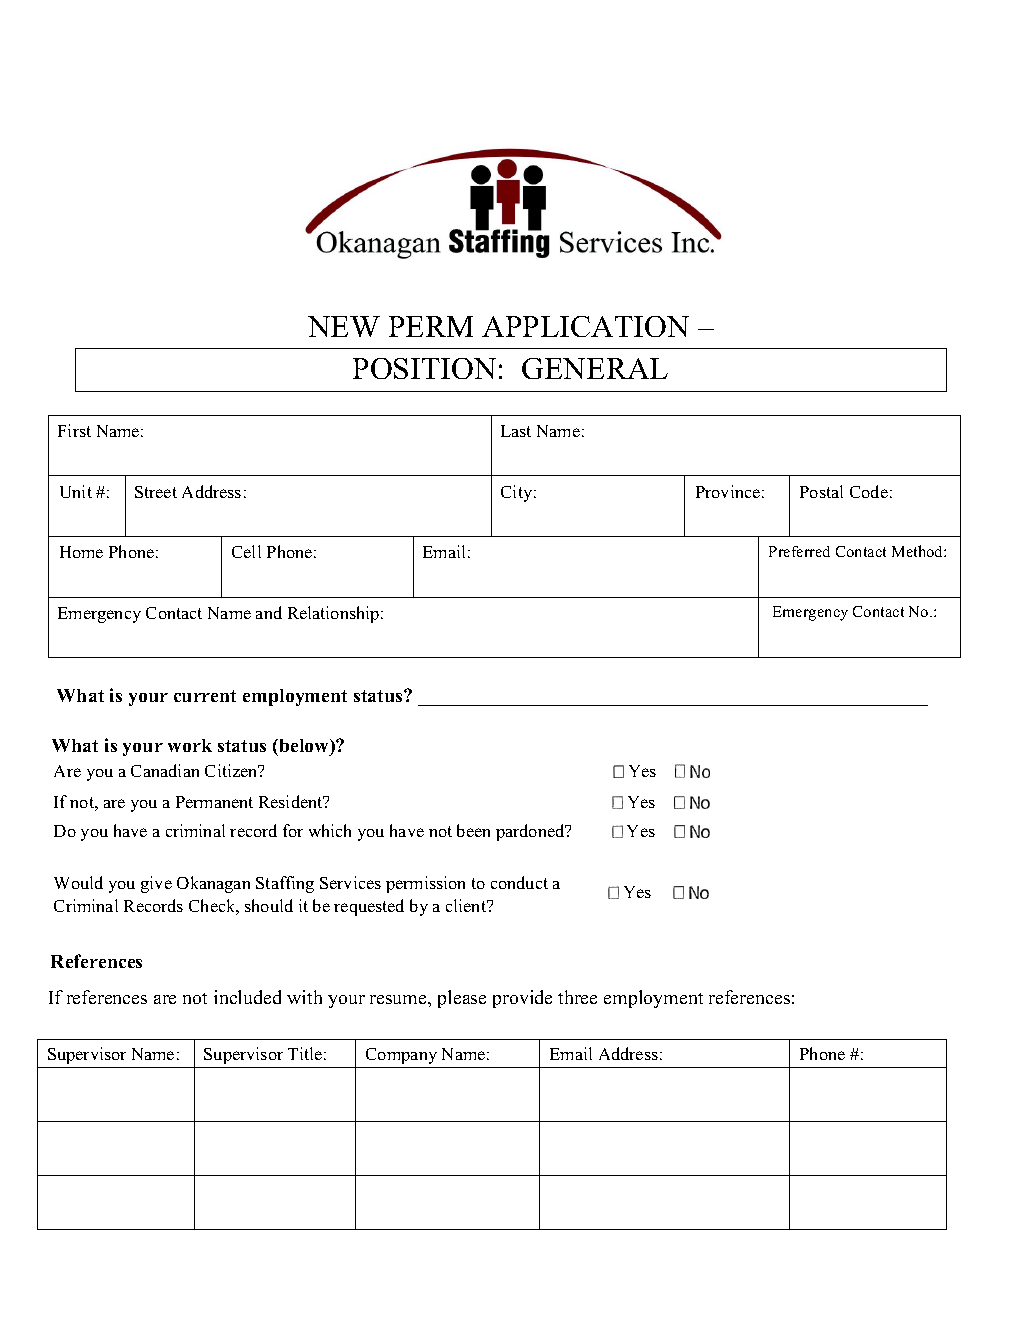  I want to click on POSITION, so click(424, 368).
